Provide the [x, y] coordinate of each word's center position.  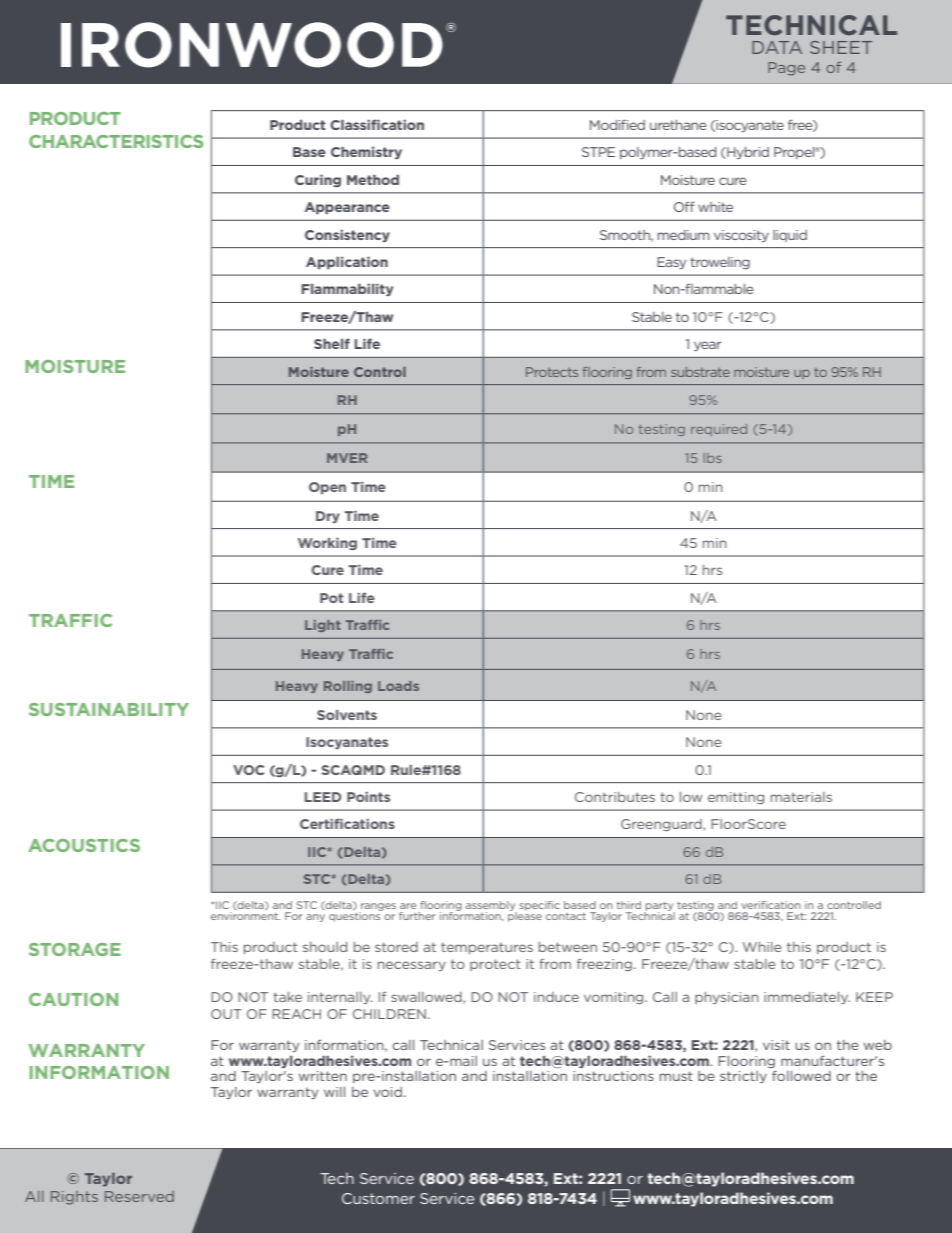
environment [245, 916]
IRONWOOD [252, 45]
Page [786, 69]
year [707, 346]
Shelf [332, 343]
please [525, 916]
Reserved [139, 1196]
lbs [713, 458]
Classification [377, 124]
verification [771, 905]
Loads [398, 686]
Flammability [347, 290]
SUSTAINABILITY [109, 709]
